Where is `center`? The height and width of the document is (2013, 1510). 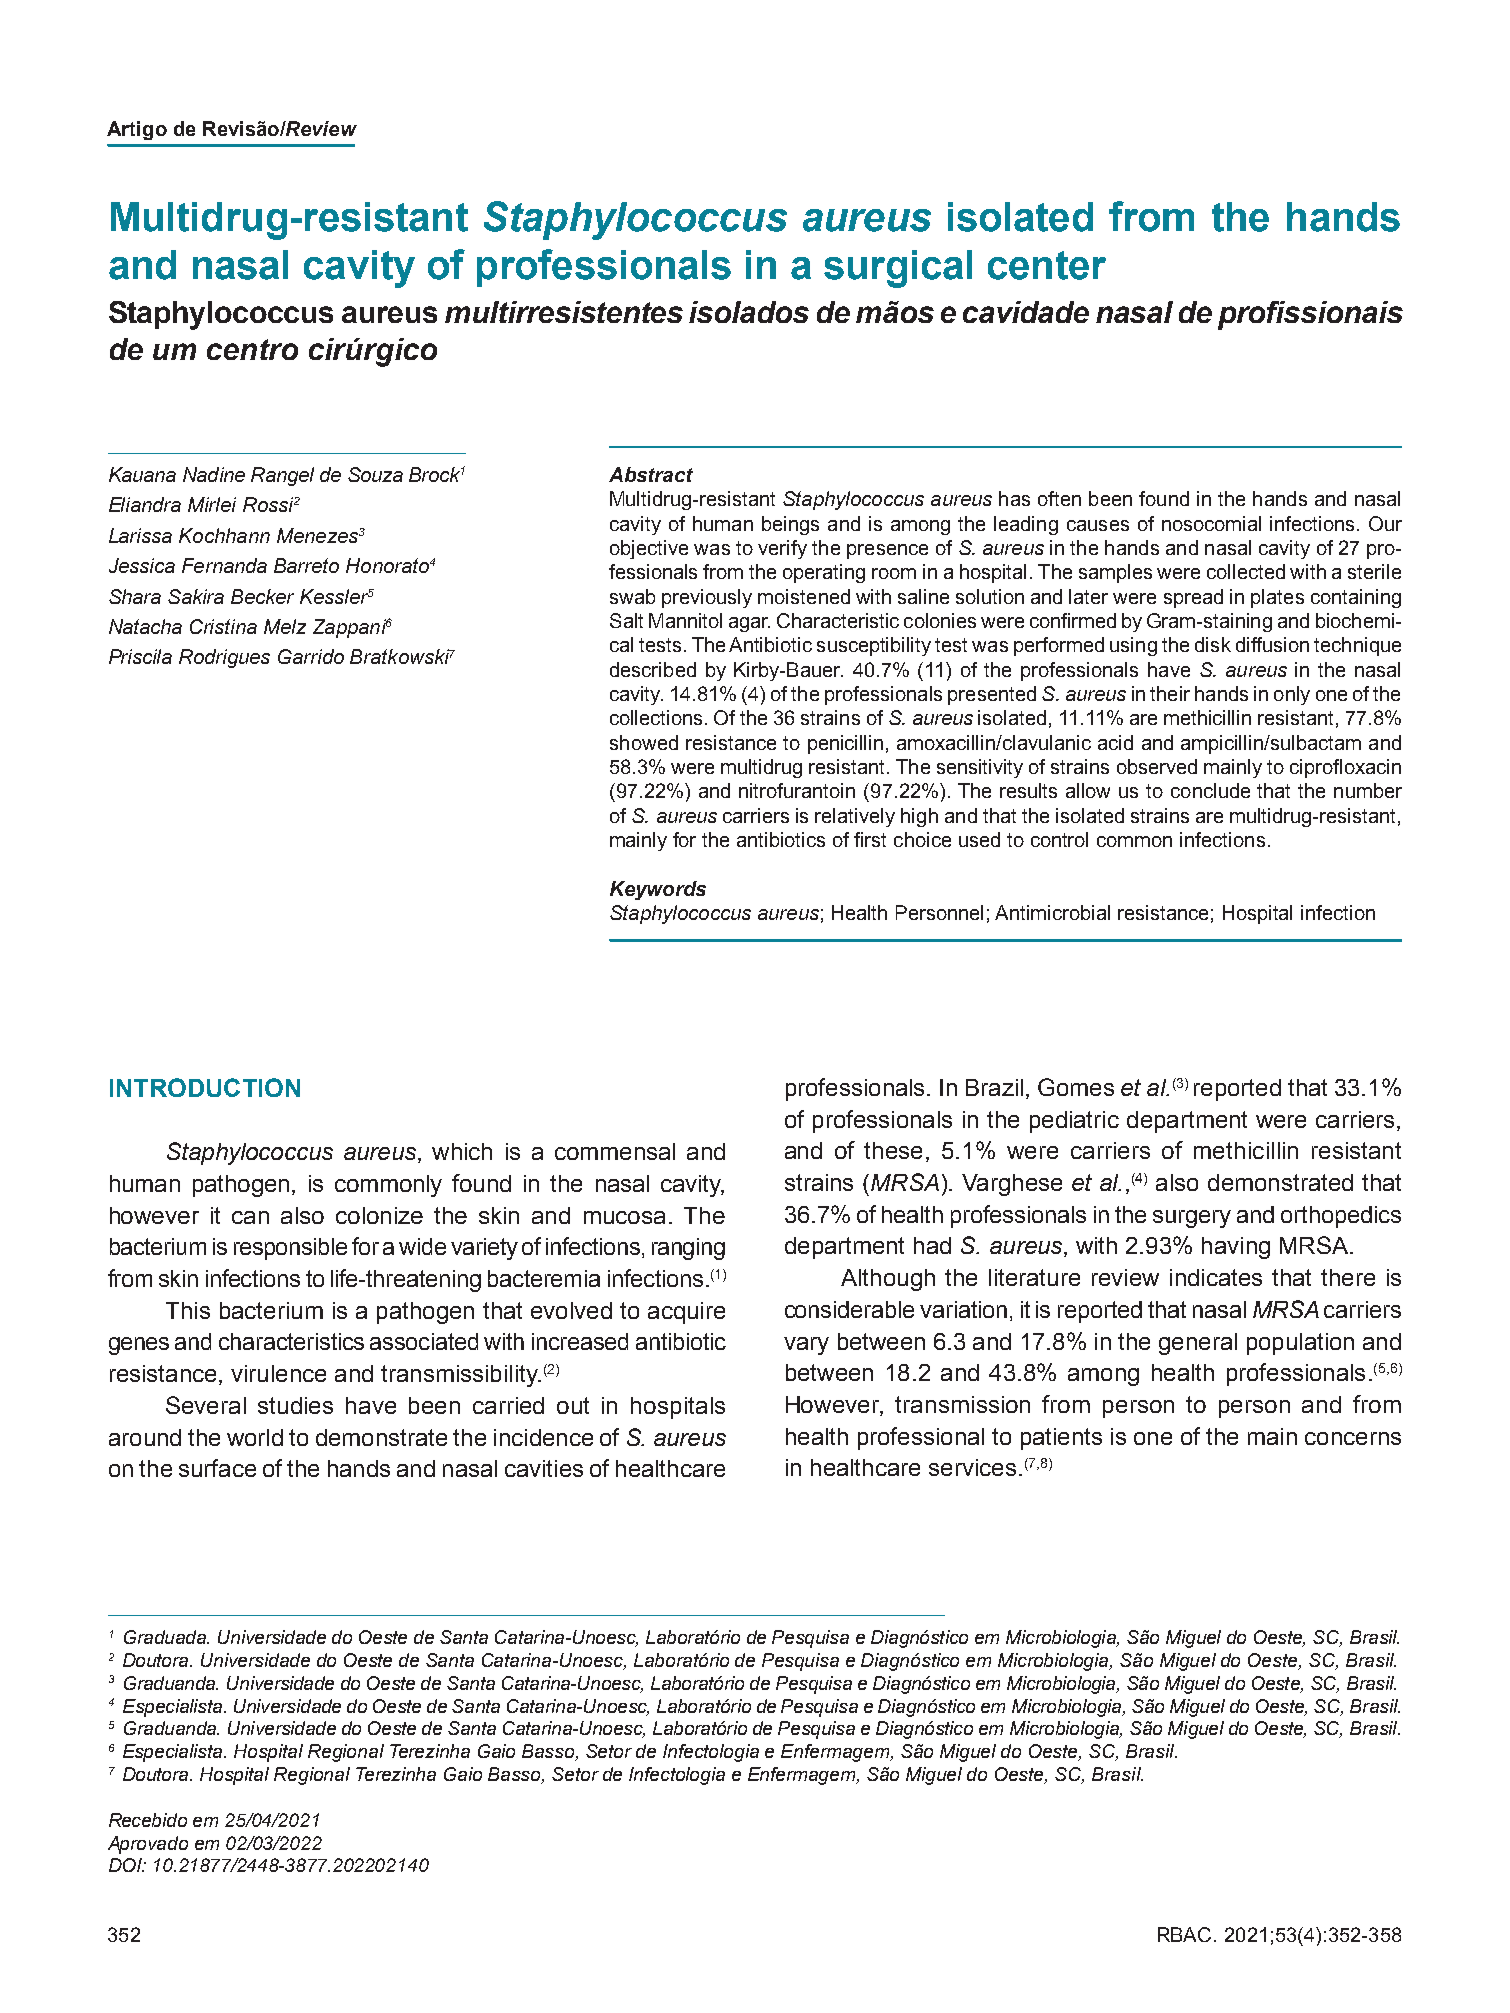 center is located at coordinates (1047, 265).
